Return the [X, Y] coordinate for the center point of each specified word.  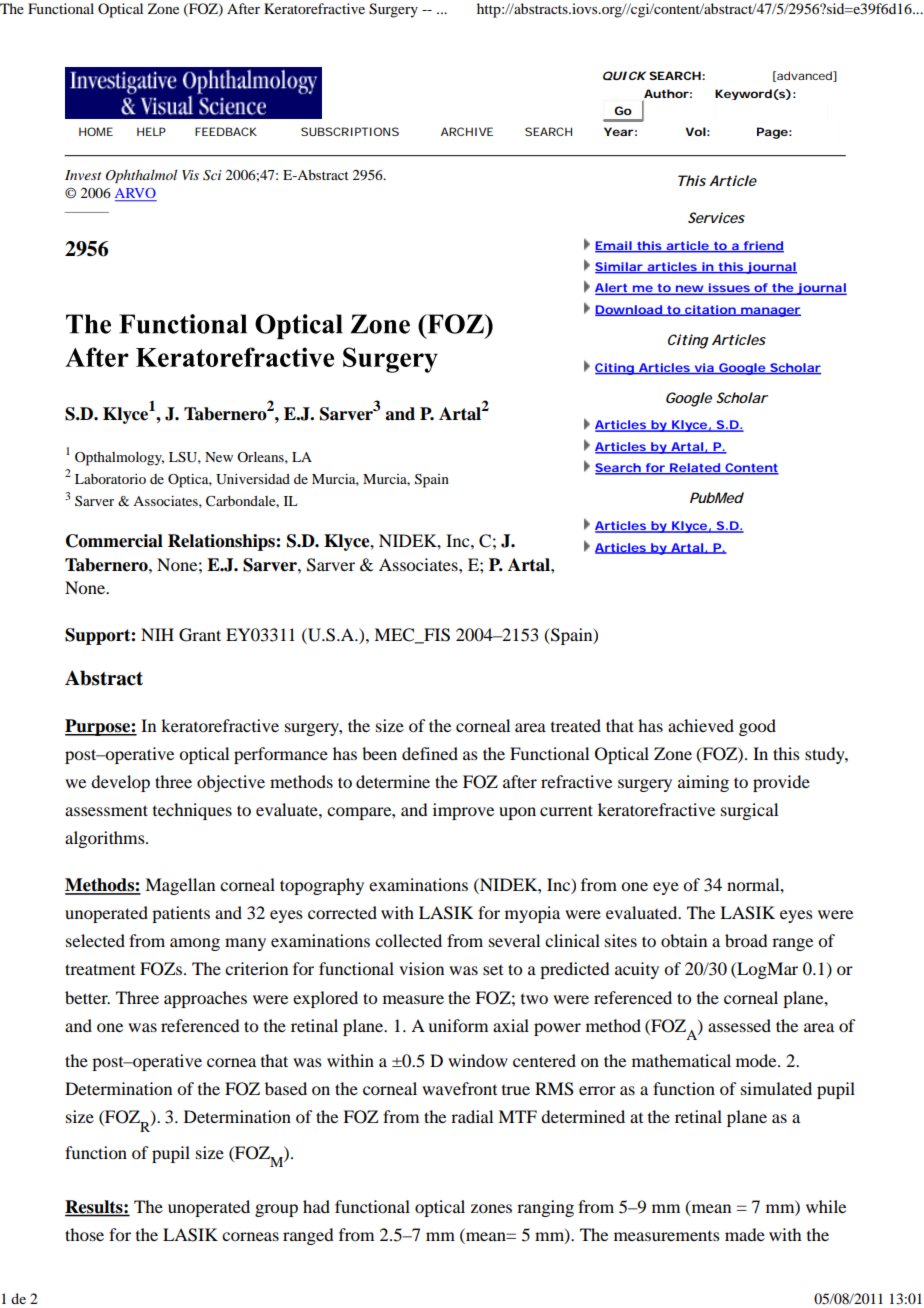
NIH [157, 634]
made [745, 1234]
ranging [545, 1208]
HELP [151, 131]
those [84, 1234]
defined [430, 753]
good [757, 727]
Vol [696, 131]
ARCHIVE [467, 131]
